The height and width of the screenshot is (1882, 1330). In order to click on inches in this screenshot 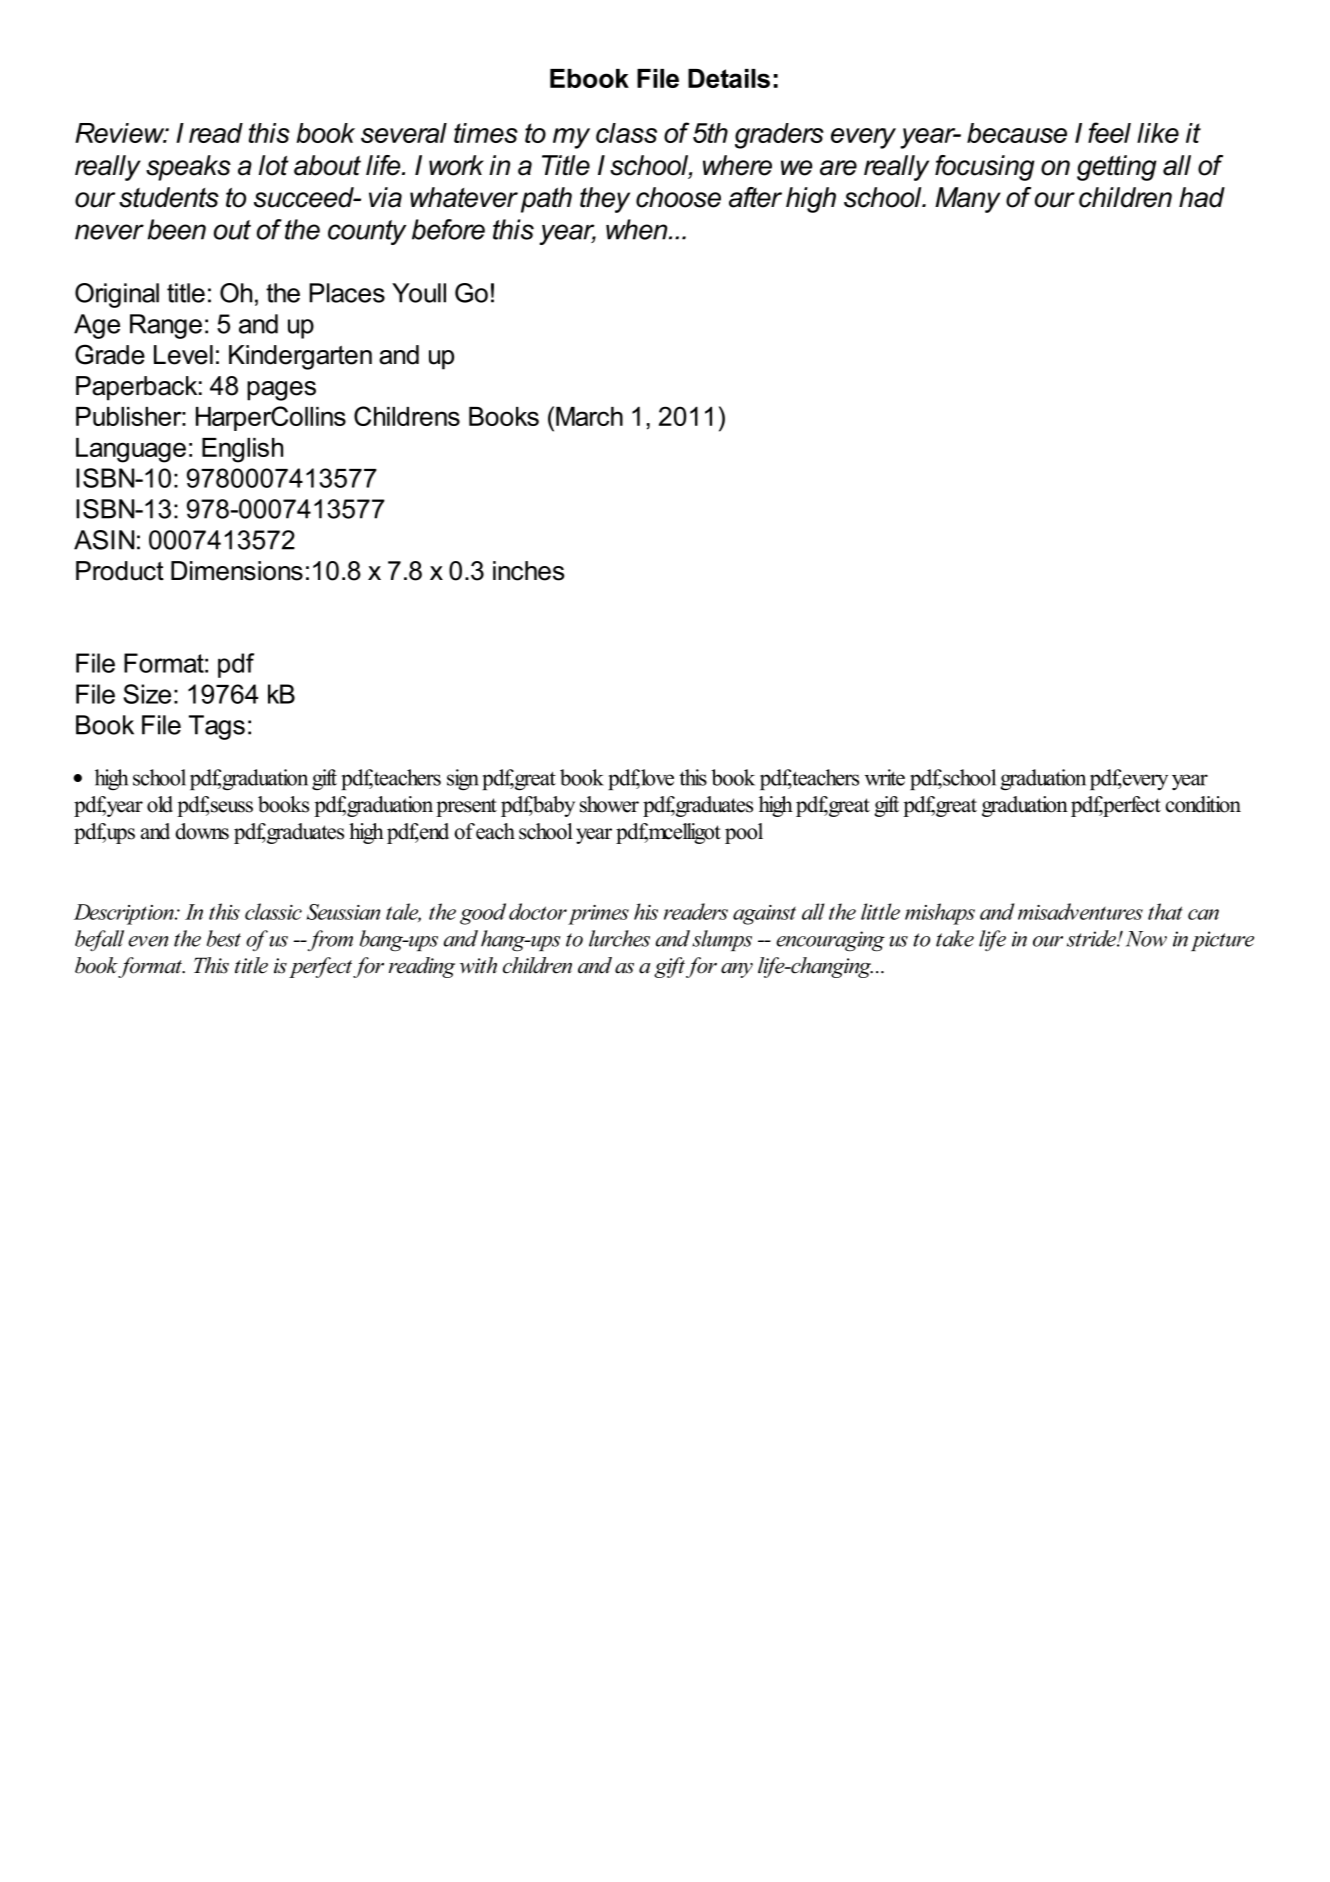, I will do `click(528, 571)`.
